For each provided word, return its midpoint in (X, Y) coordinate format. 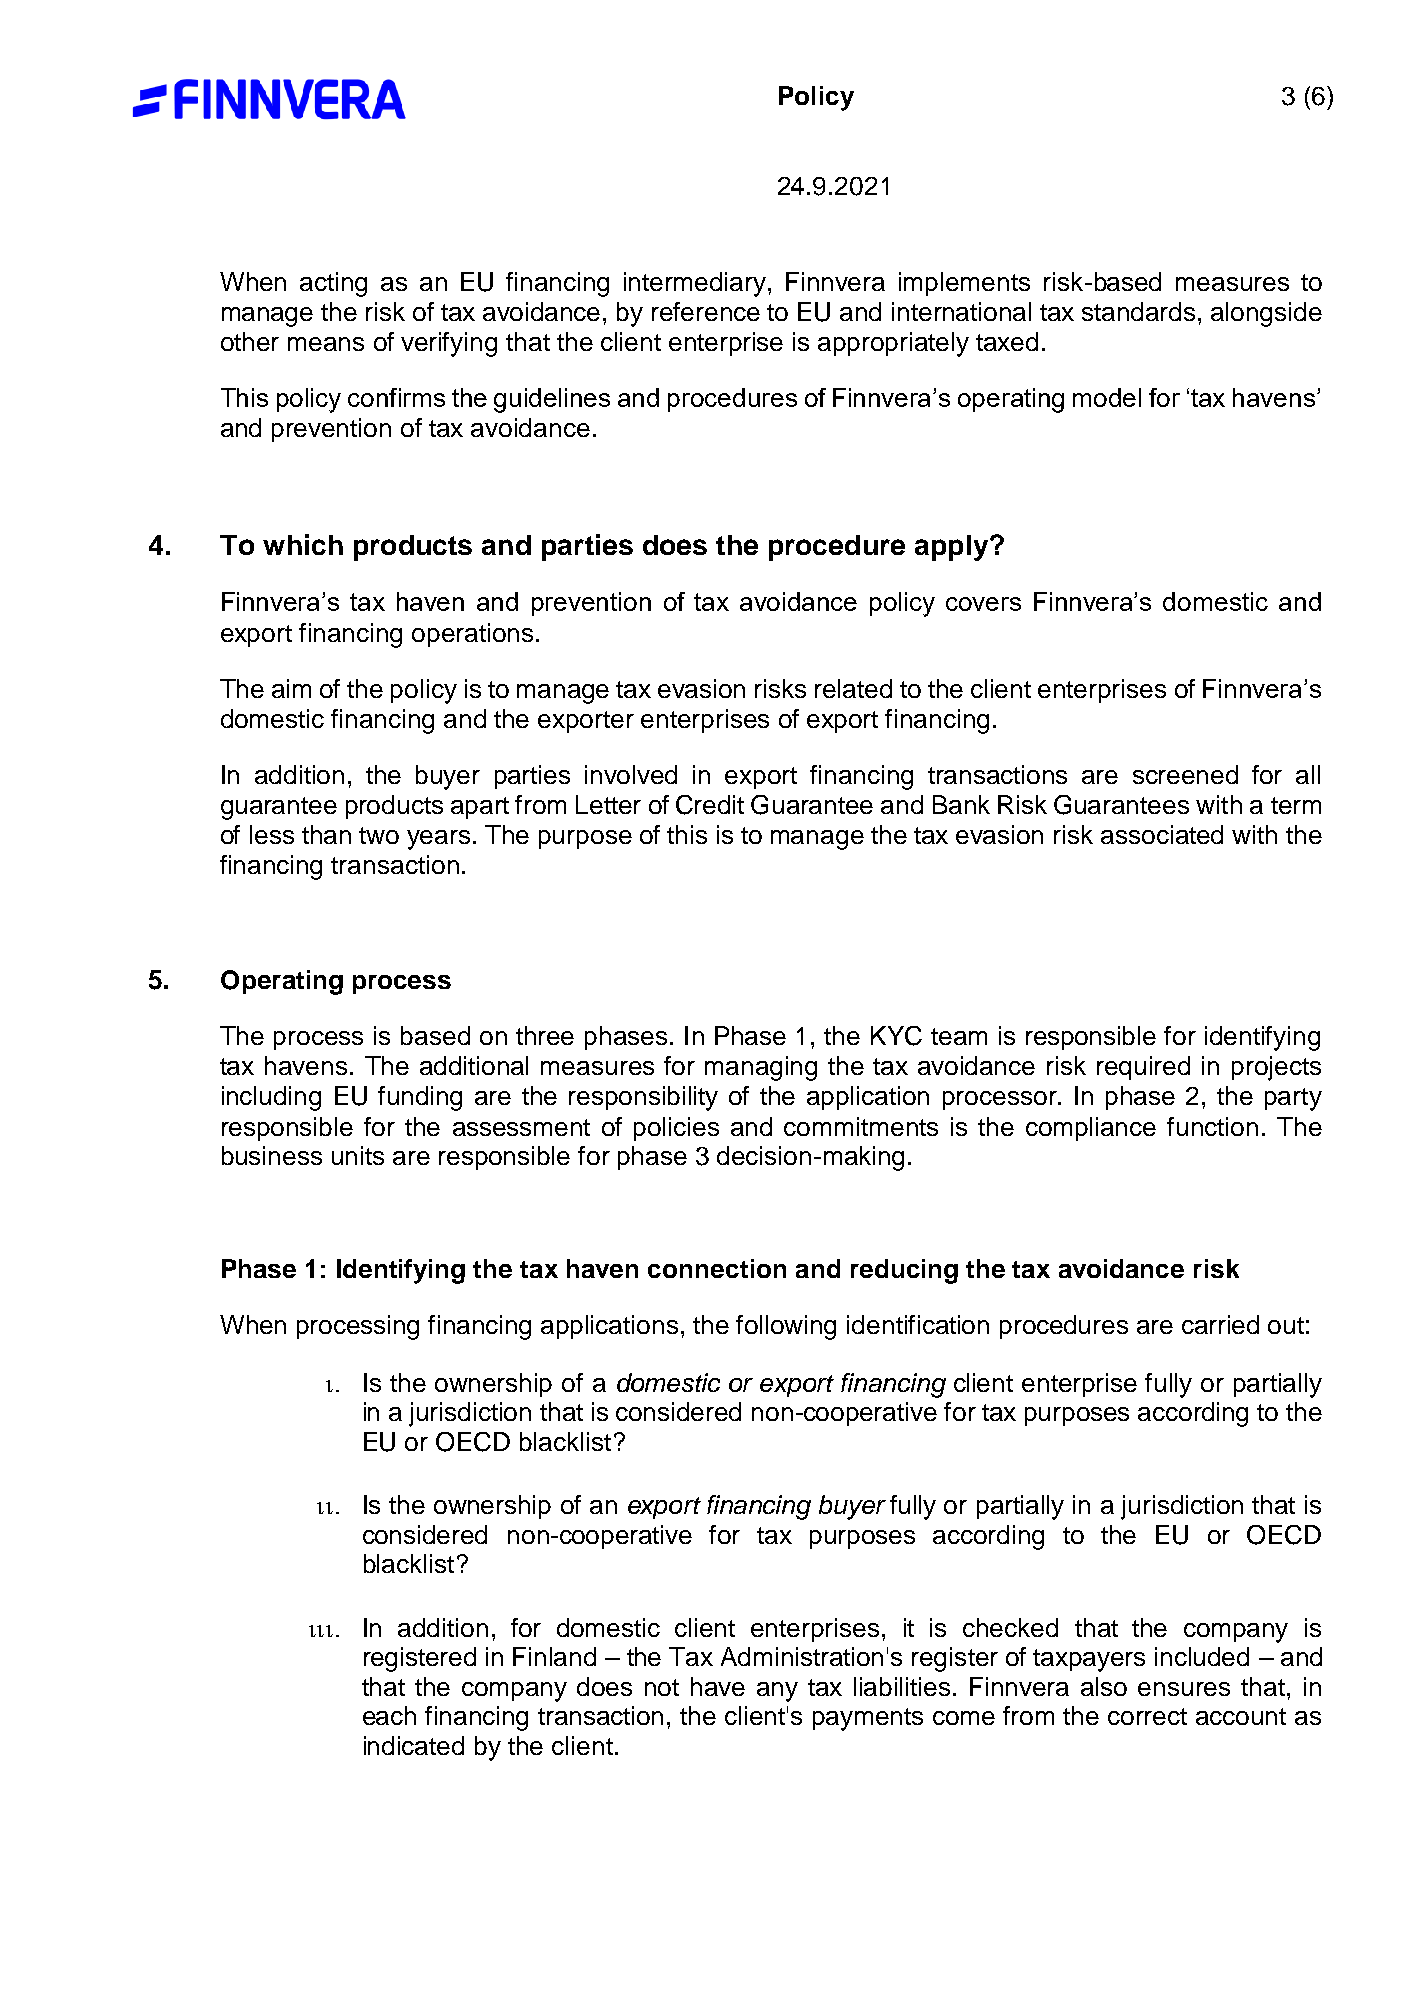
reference (706, 311)
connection (717, 1268)
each (389, 1715)
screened (1185, 774)
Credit (710, 805)
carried (1220, 1324)
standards (1138, 311)
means (326, 344)
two (379, 835)
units (358, 1155)
